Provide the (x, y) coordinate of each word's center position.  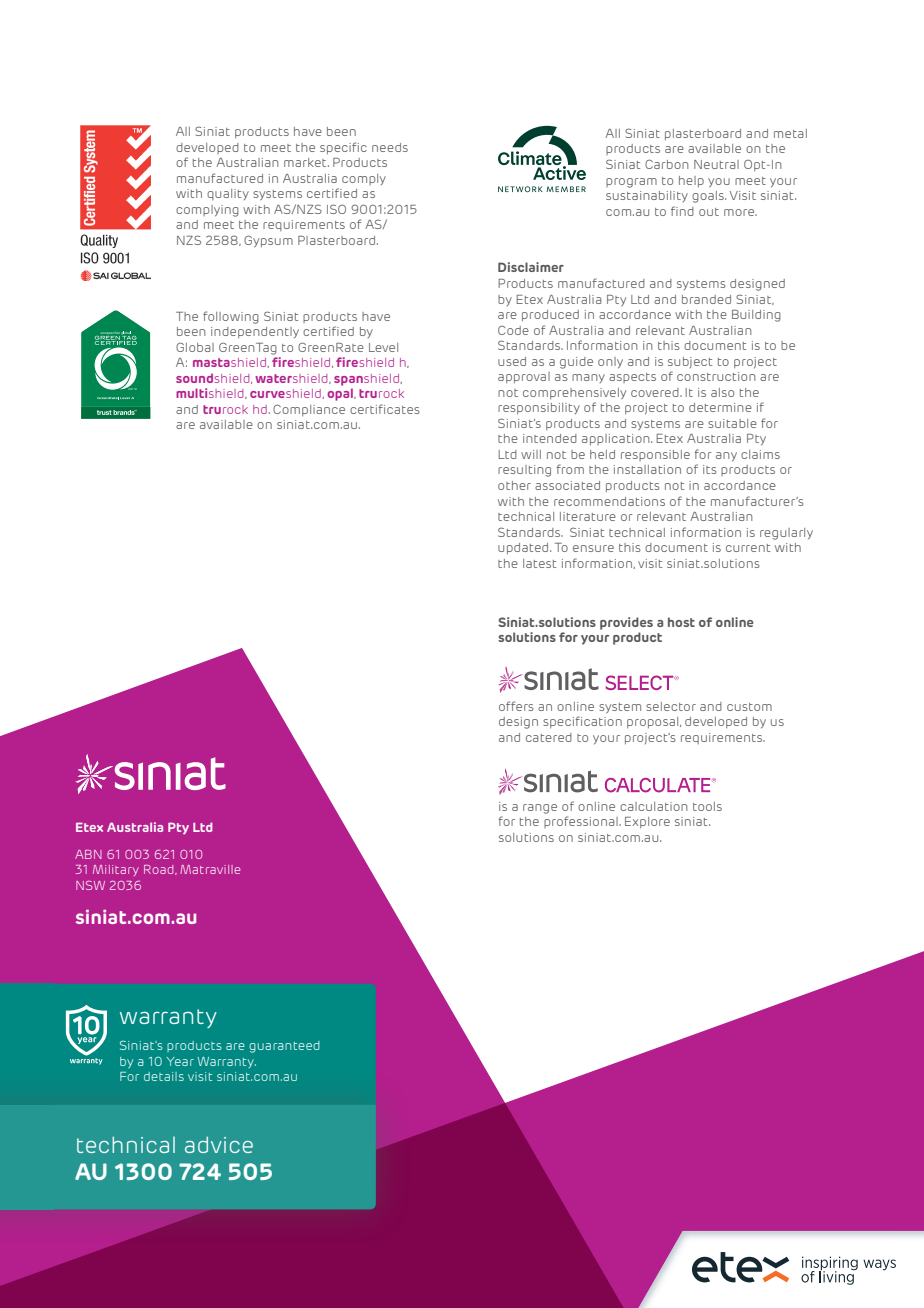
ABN (88, 854)
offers (516, 706)
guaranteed (284, 1047)
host (681, 622)
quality (228, 194)
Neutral (716, 164)
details (164, 1076)
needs (390, 147)
